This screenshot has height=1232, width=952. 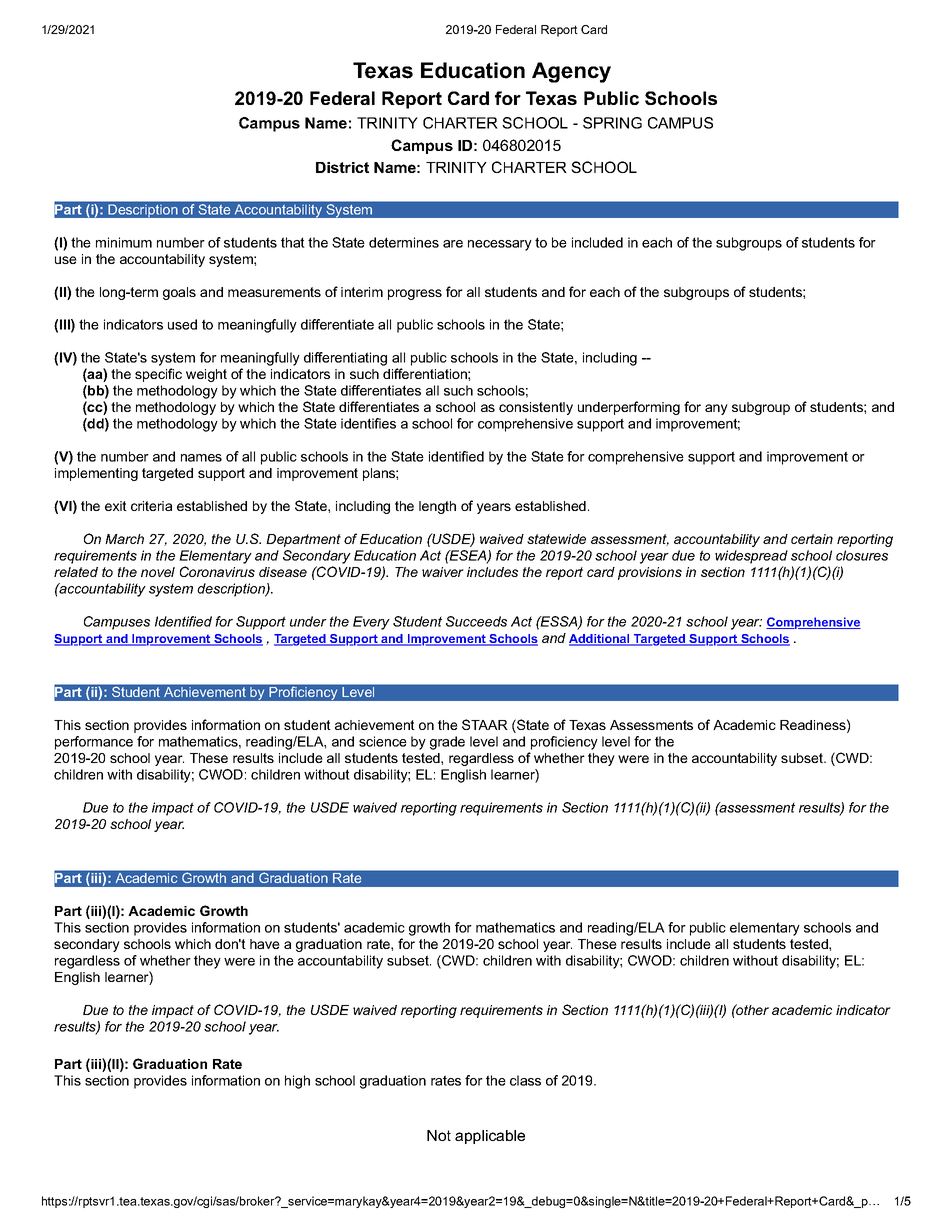 I want to click on District, so click(x=342, y=167).
